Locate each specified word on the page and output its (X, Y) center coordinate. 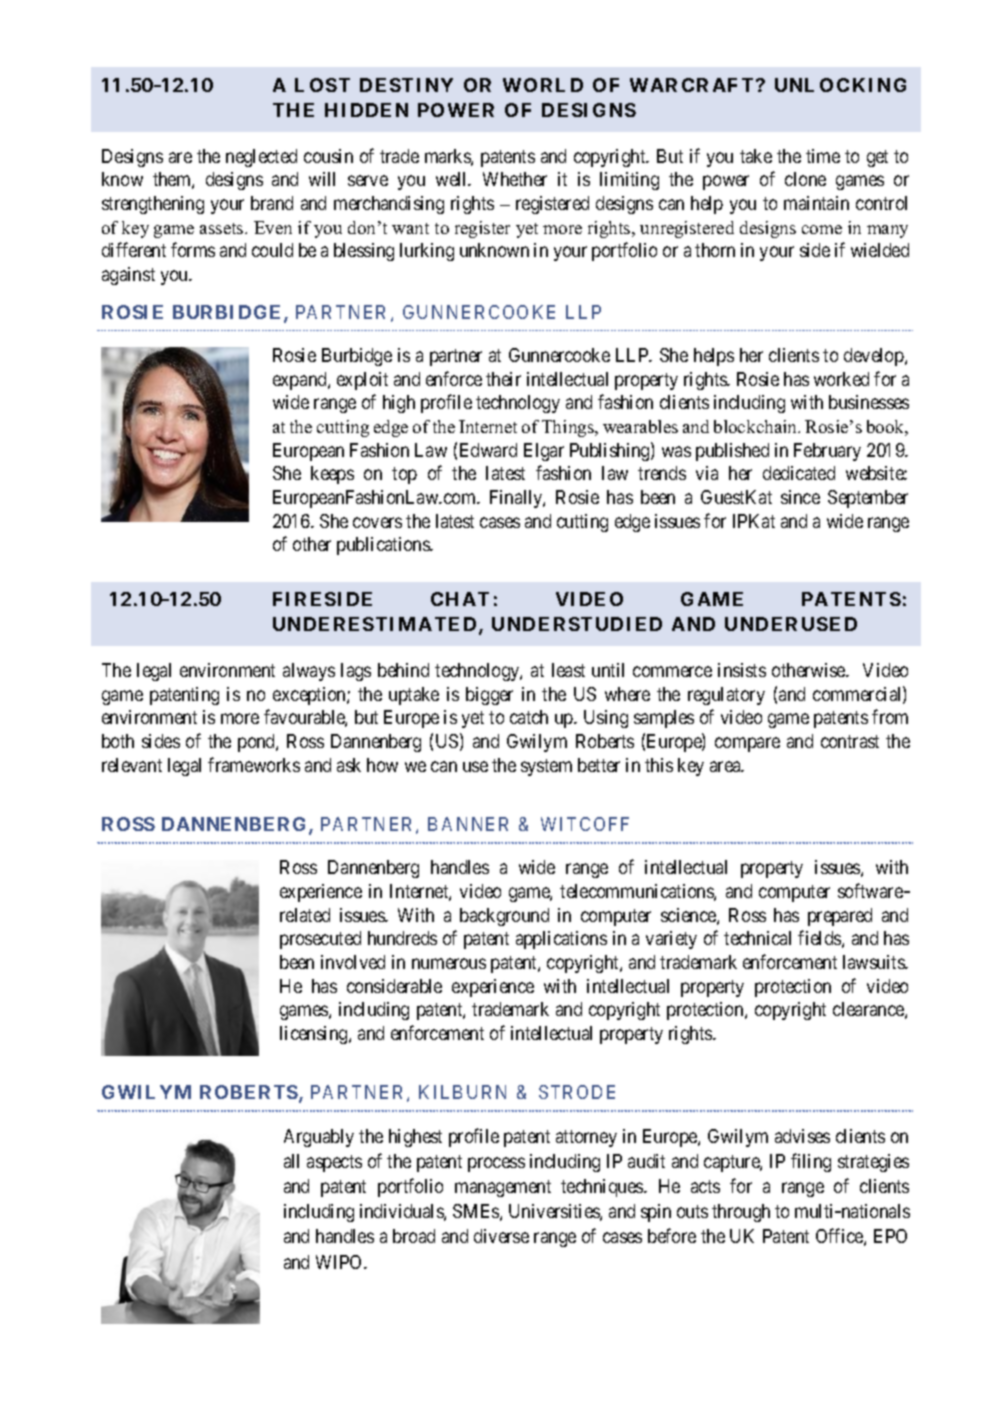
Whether (515, 179)
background (504, 917)
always (309, 672)
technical (757, 938)
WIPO (340, 1262)
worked (841, 379)
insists (742, 670)
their (503, 379)
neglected (261, 158)
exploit (362, 381)
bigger (489, 696)
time (823, 156)
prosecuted (320, 940)
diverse (501, 1236)
